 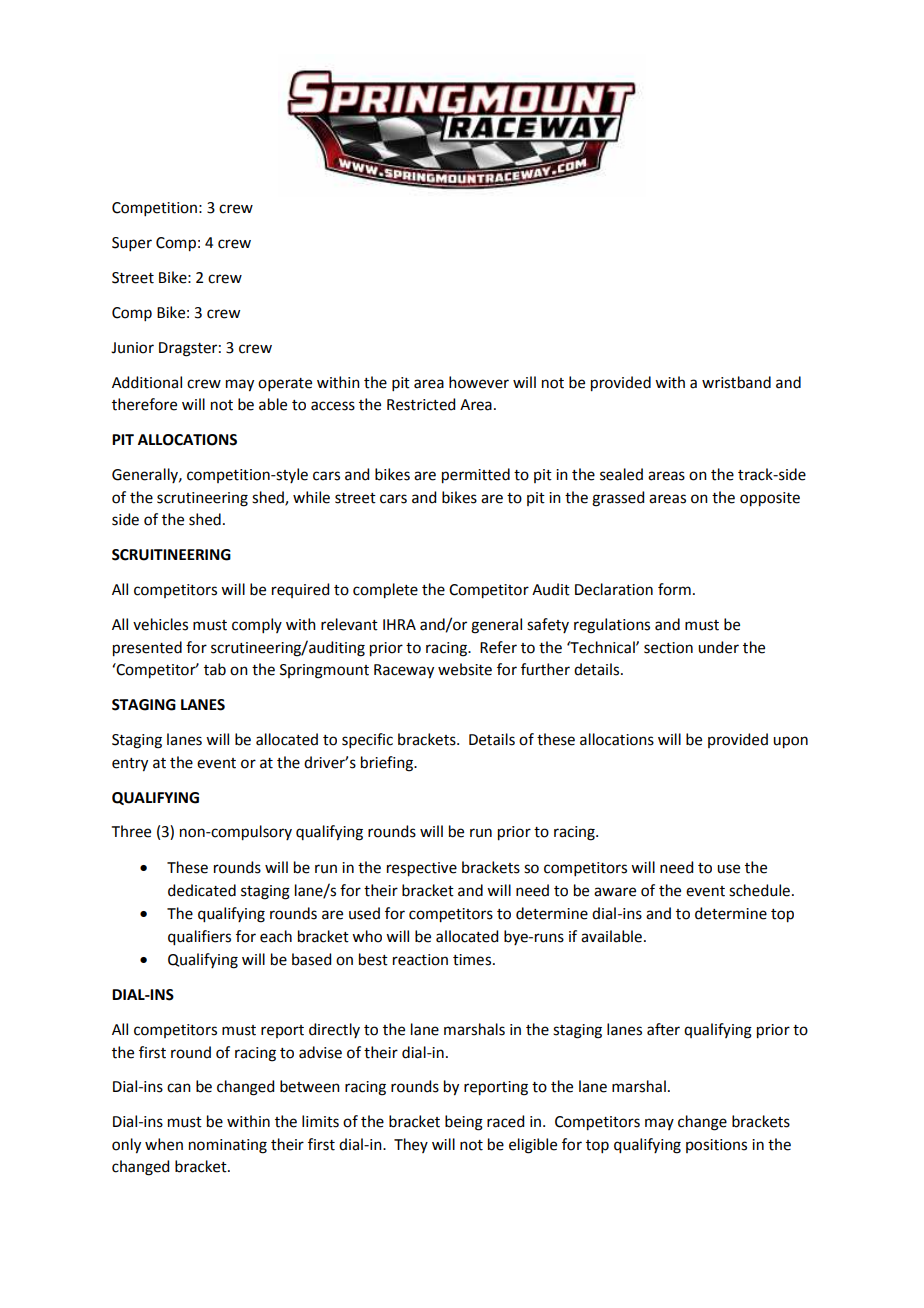 I want to click on permitted, so click(x=476, y=476).
